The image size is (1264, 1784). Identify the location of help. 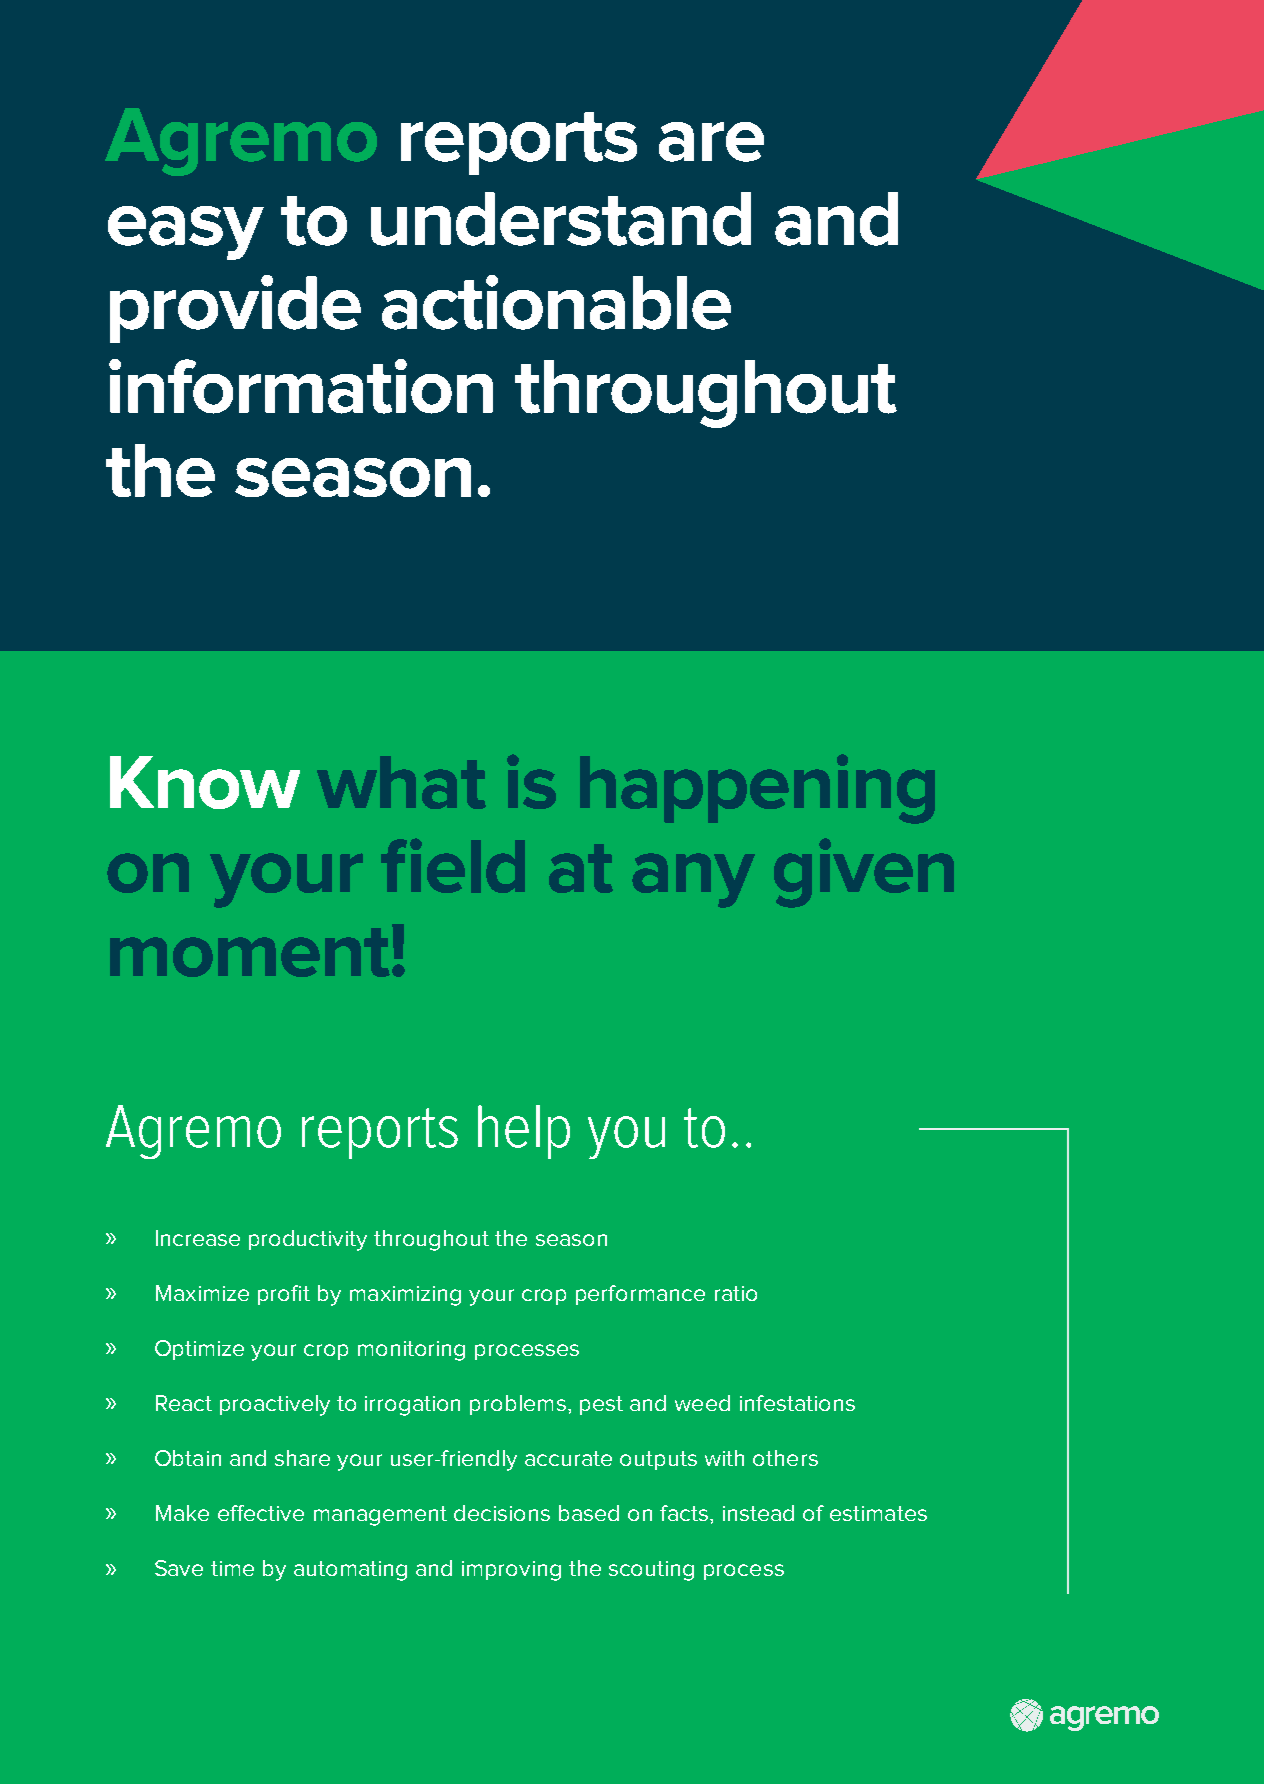
(524, 1132).
